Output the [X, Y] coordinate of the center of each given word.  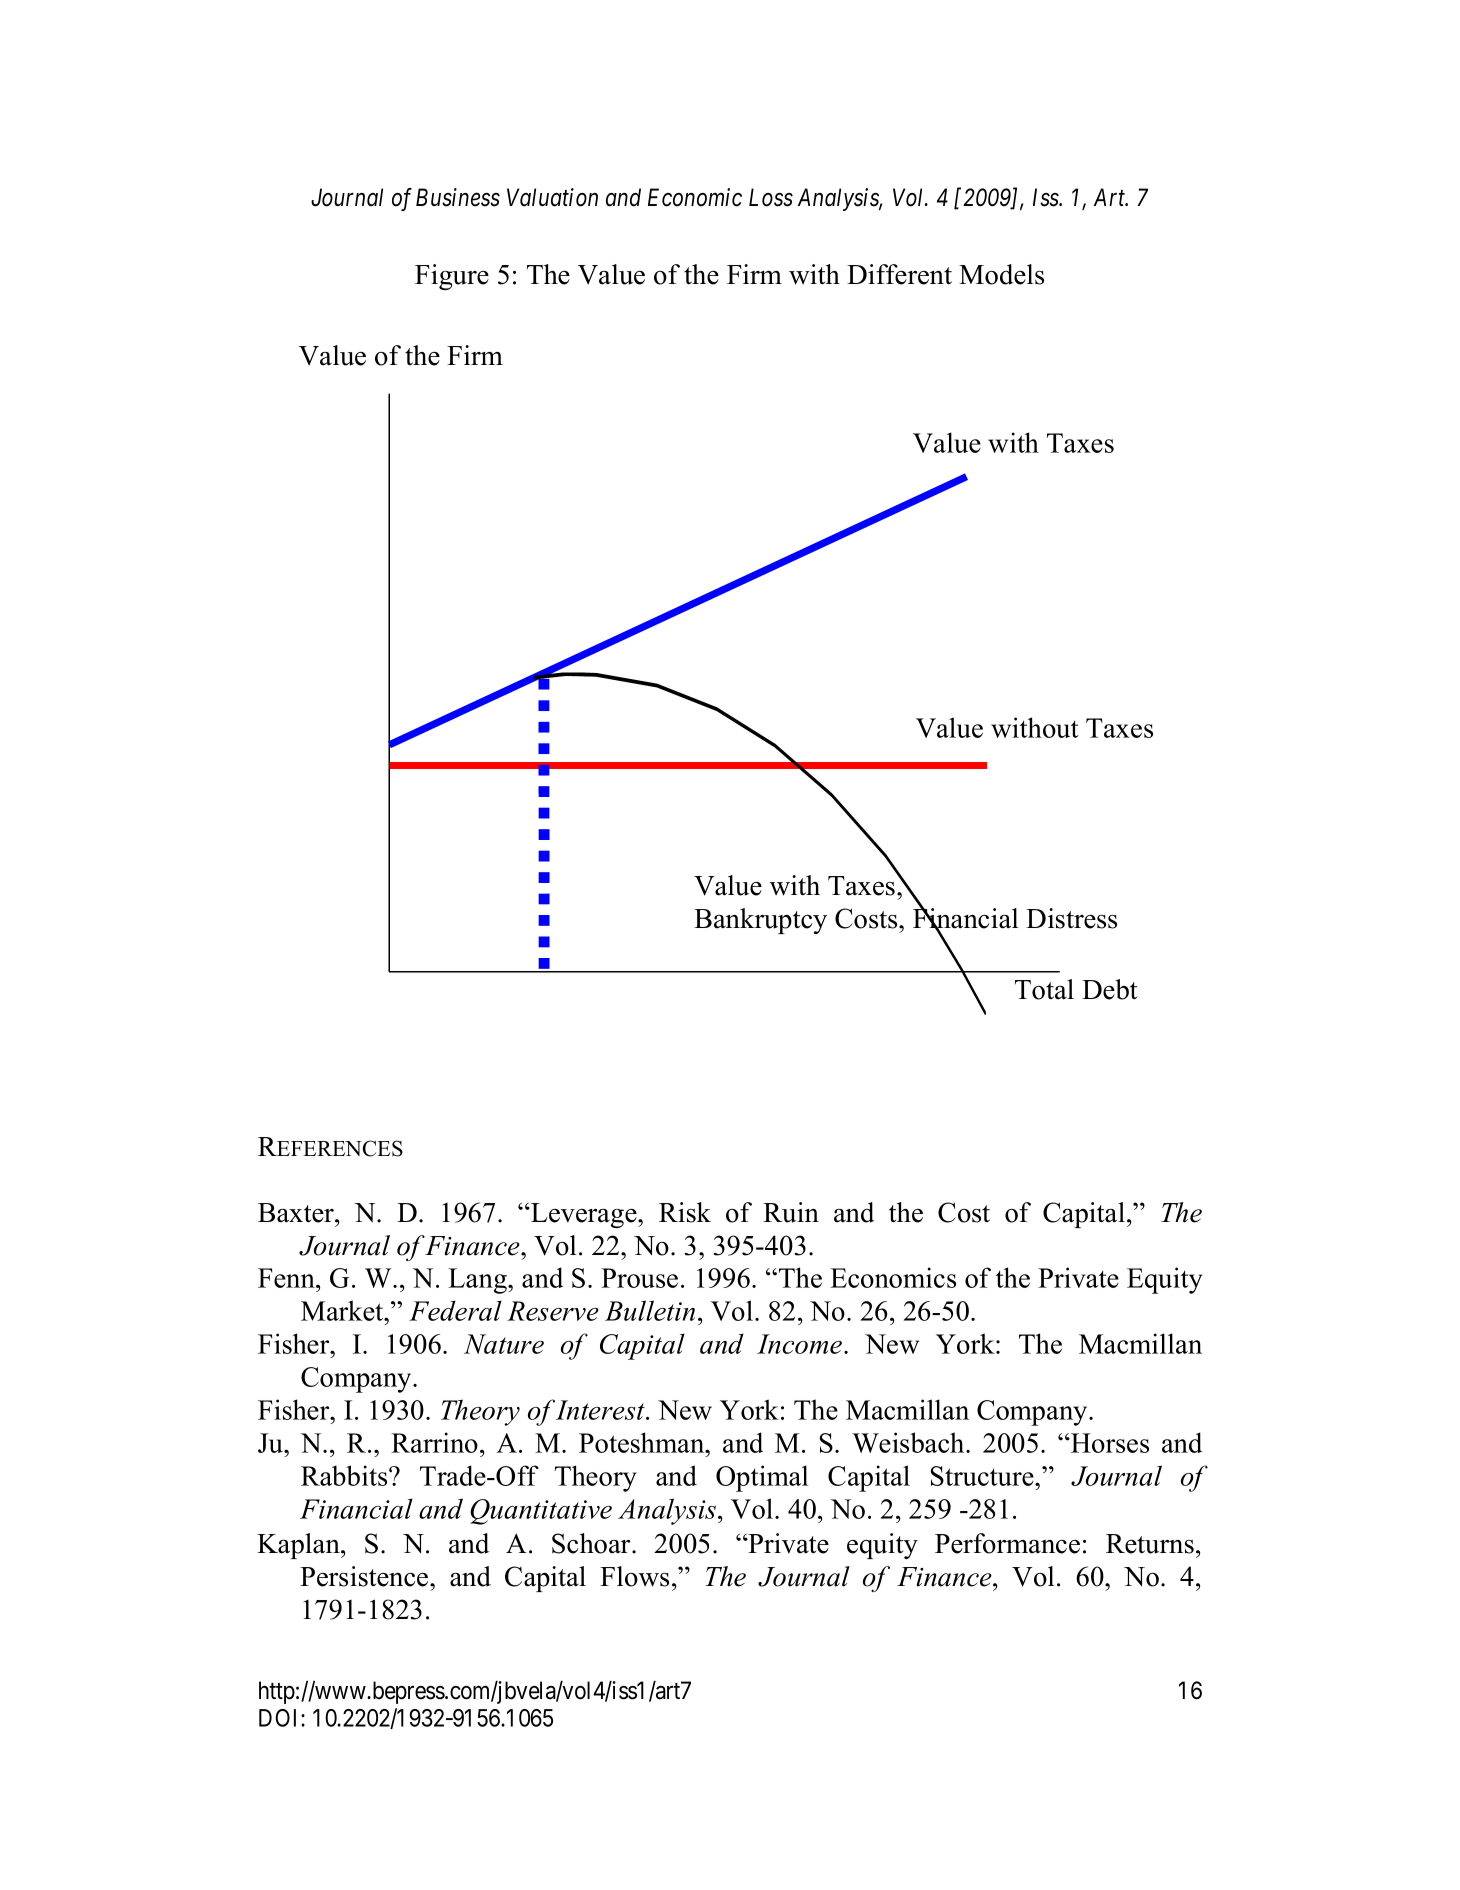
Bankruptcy [760, 921]
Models [1001, 274]
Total [1044, 989]
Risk [685, 1212]
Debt [1110, 989]
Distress [1071, 918]
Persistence [365, 1576]
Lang [478, 1281]
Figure [452, 277]
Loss [771, 197]
